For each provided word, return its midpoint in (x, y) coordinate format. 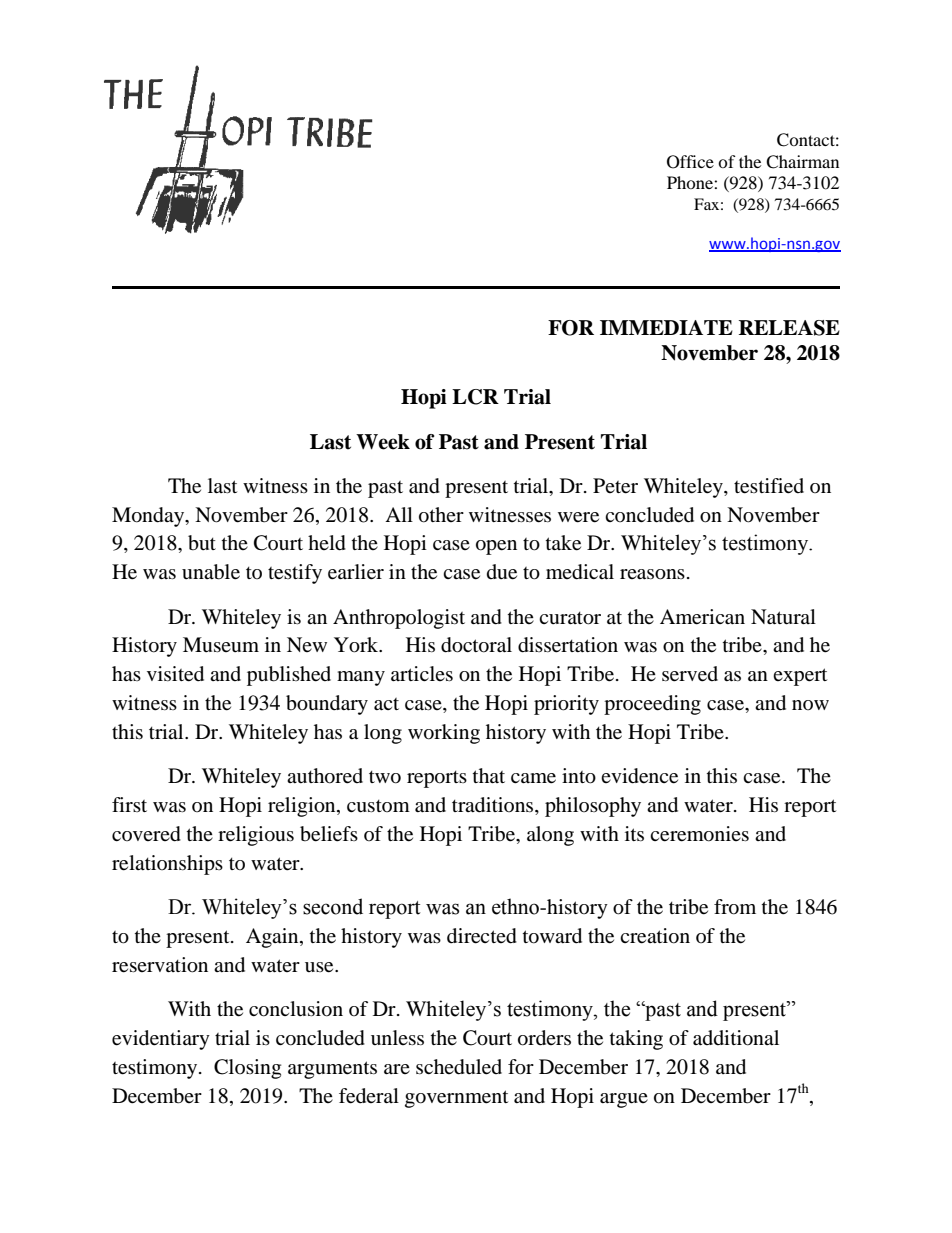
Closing (247, 1069)
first (129, 804)
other (441, 515)
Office (690, 162)
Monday (149, 517)
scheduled (459, 1067)
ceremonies (699, 834)
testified (769, 486)
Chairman (802, 162)
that (489, 775)
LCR (475, 397)
